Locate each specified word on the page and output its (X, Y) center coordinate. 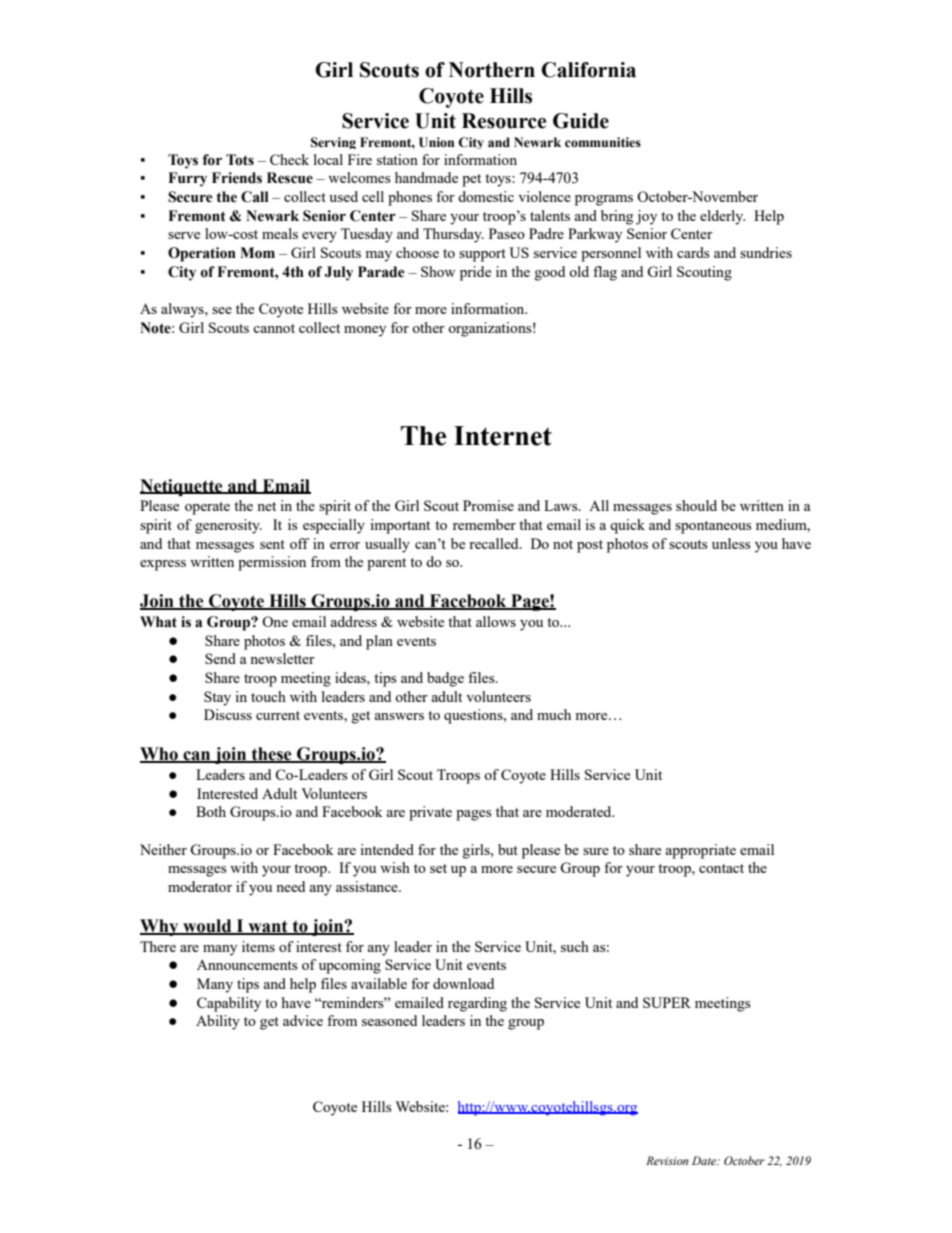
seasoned (389, 1020)
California (588, 70)
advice (303, 1020)
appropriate (700, 851)
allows (496, 621)
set (438, 868)
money (365, 331)
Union (436, 142)
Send (220, 658)
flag (605, 273)
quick (627, 526)
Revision (667, 1160)
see (222, 310)
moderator (200, 886)
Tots (240, 160)
